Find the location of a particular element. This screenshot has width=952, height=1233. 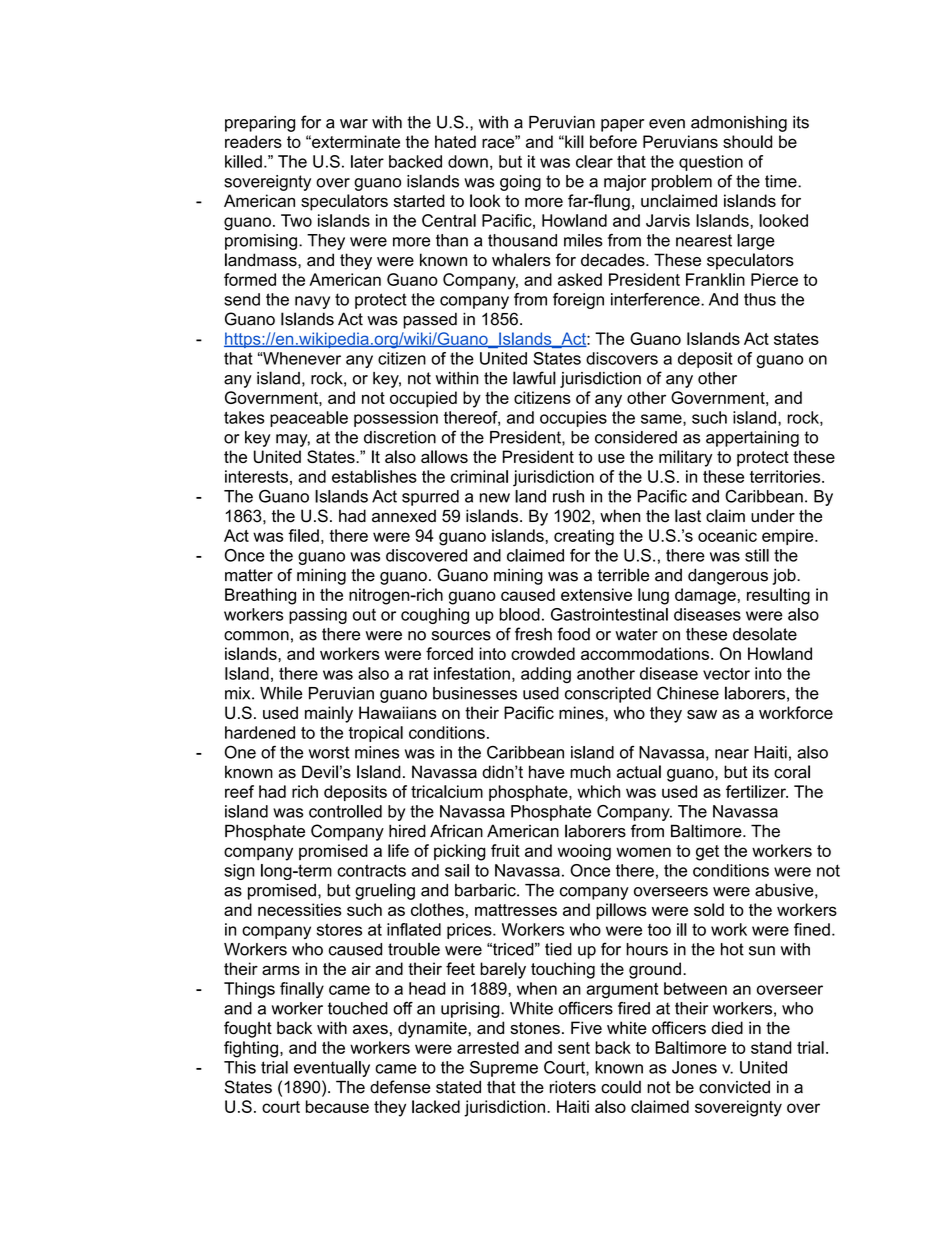

appertaining is located at coordinates (752, 439).
